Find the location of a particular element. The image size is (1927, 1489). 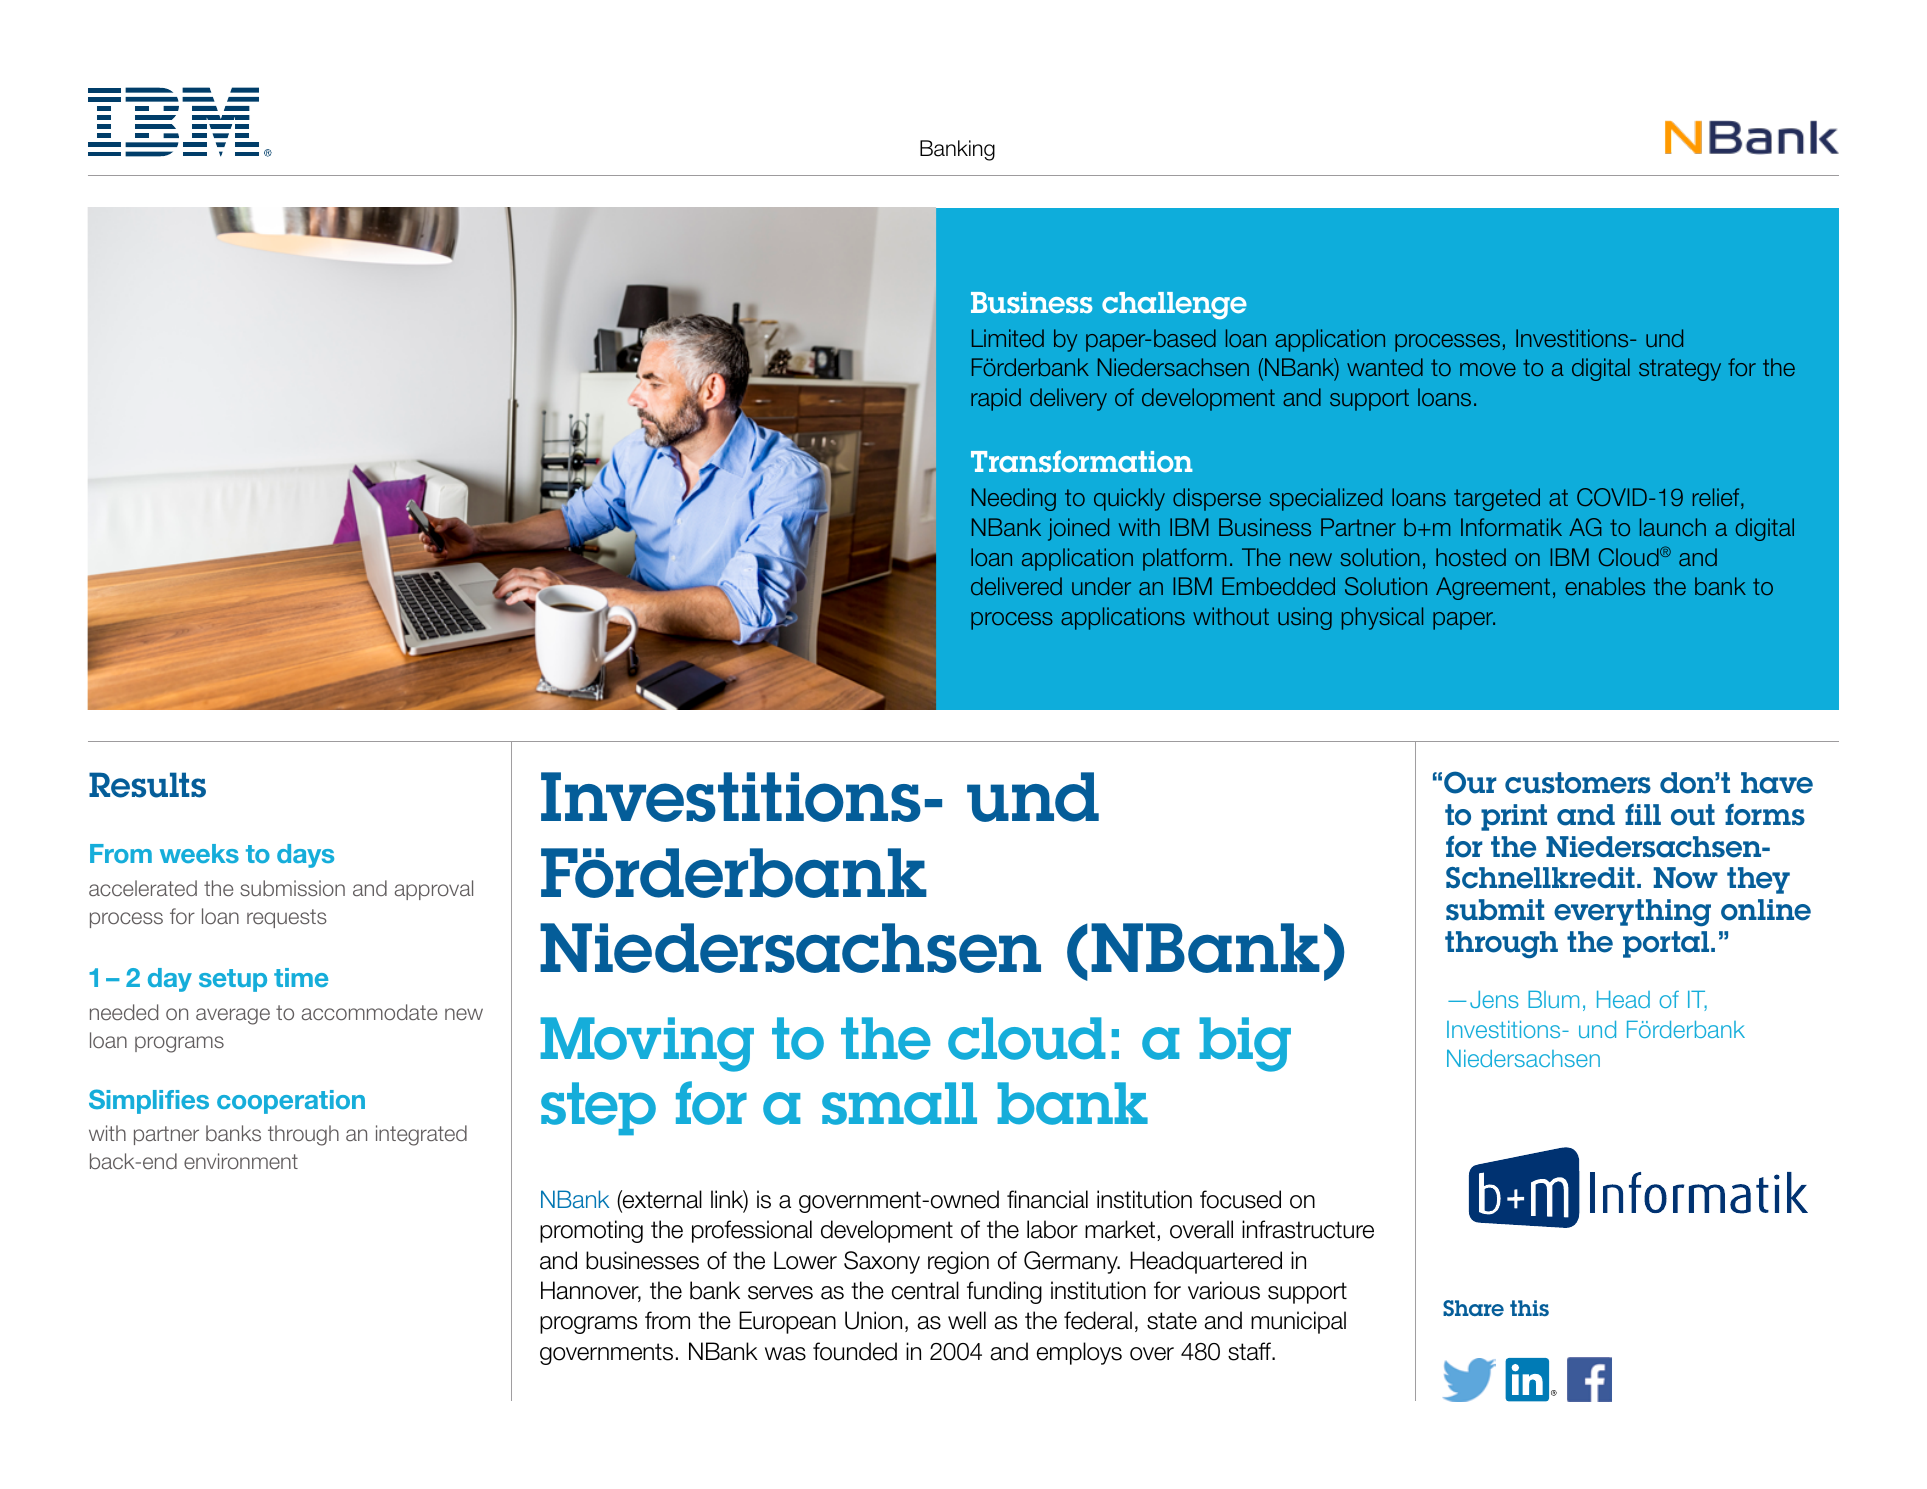

move is located at coordinates (1488, 369).
